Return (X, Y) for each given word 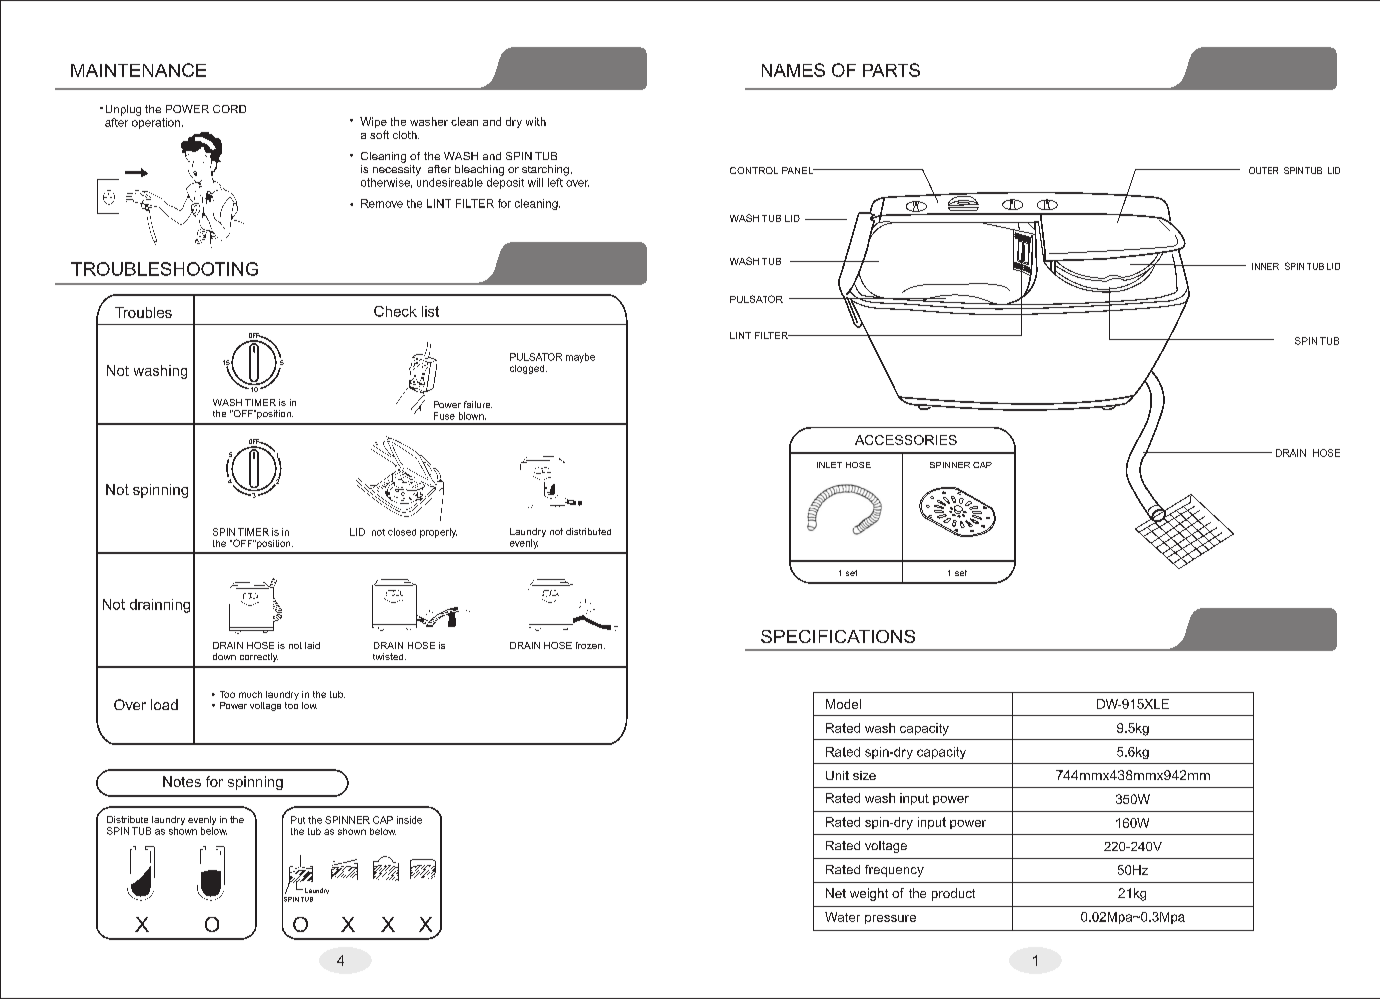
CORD (229, 109)
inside (409, 820)
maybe (580, 358)
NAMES (793, 70)
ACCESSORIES (906, 440)
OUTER (1263, 170)
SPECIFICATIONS (838, 636)
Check (395, 311)
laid (312, 645)
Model (843, 704)
